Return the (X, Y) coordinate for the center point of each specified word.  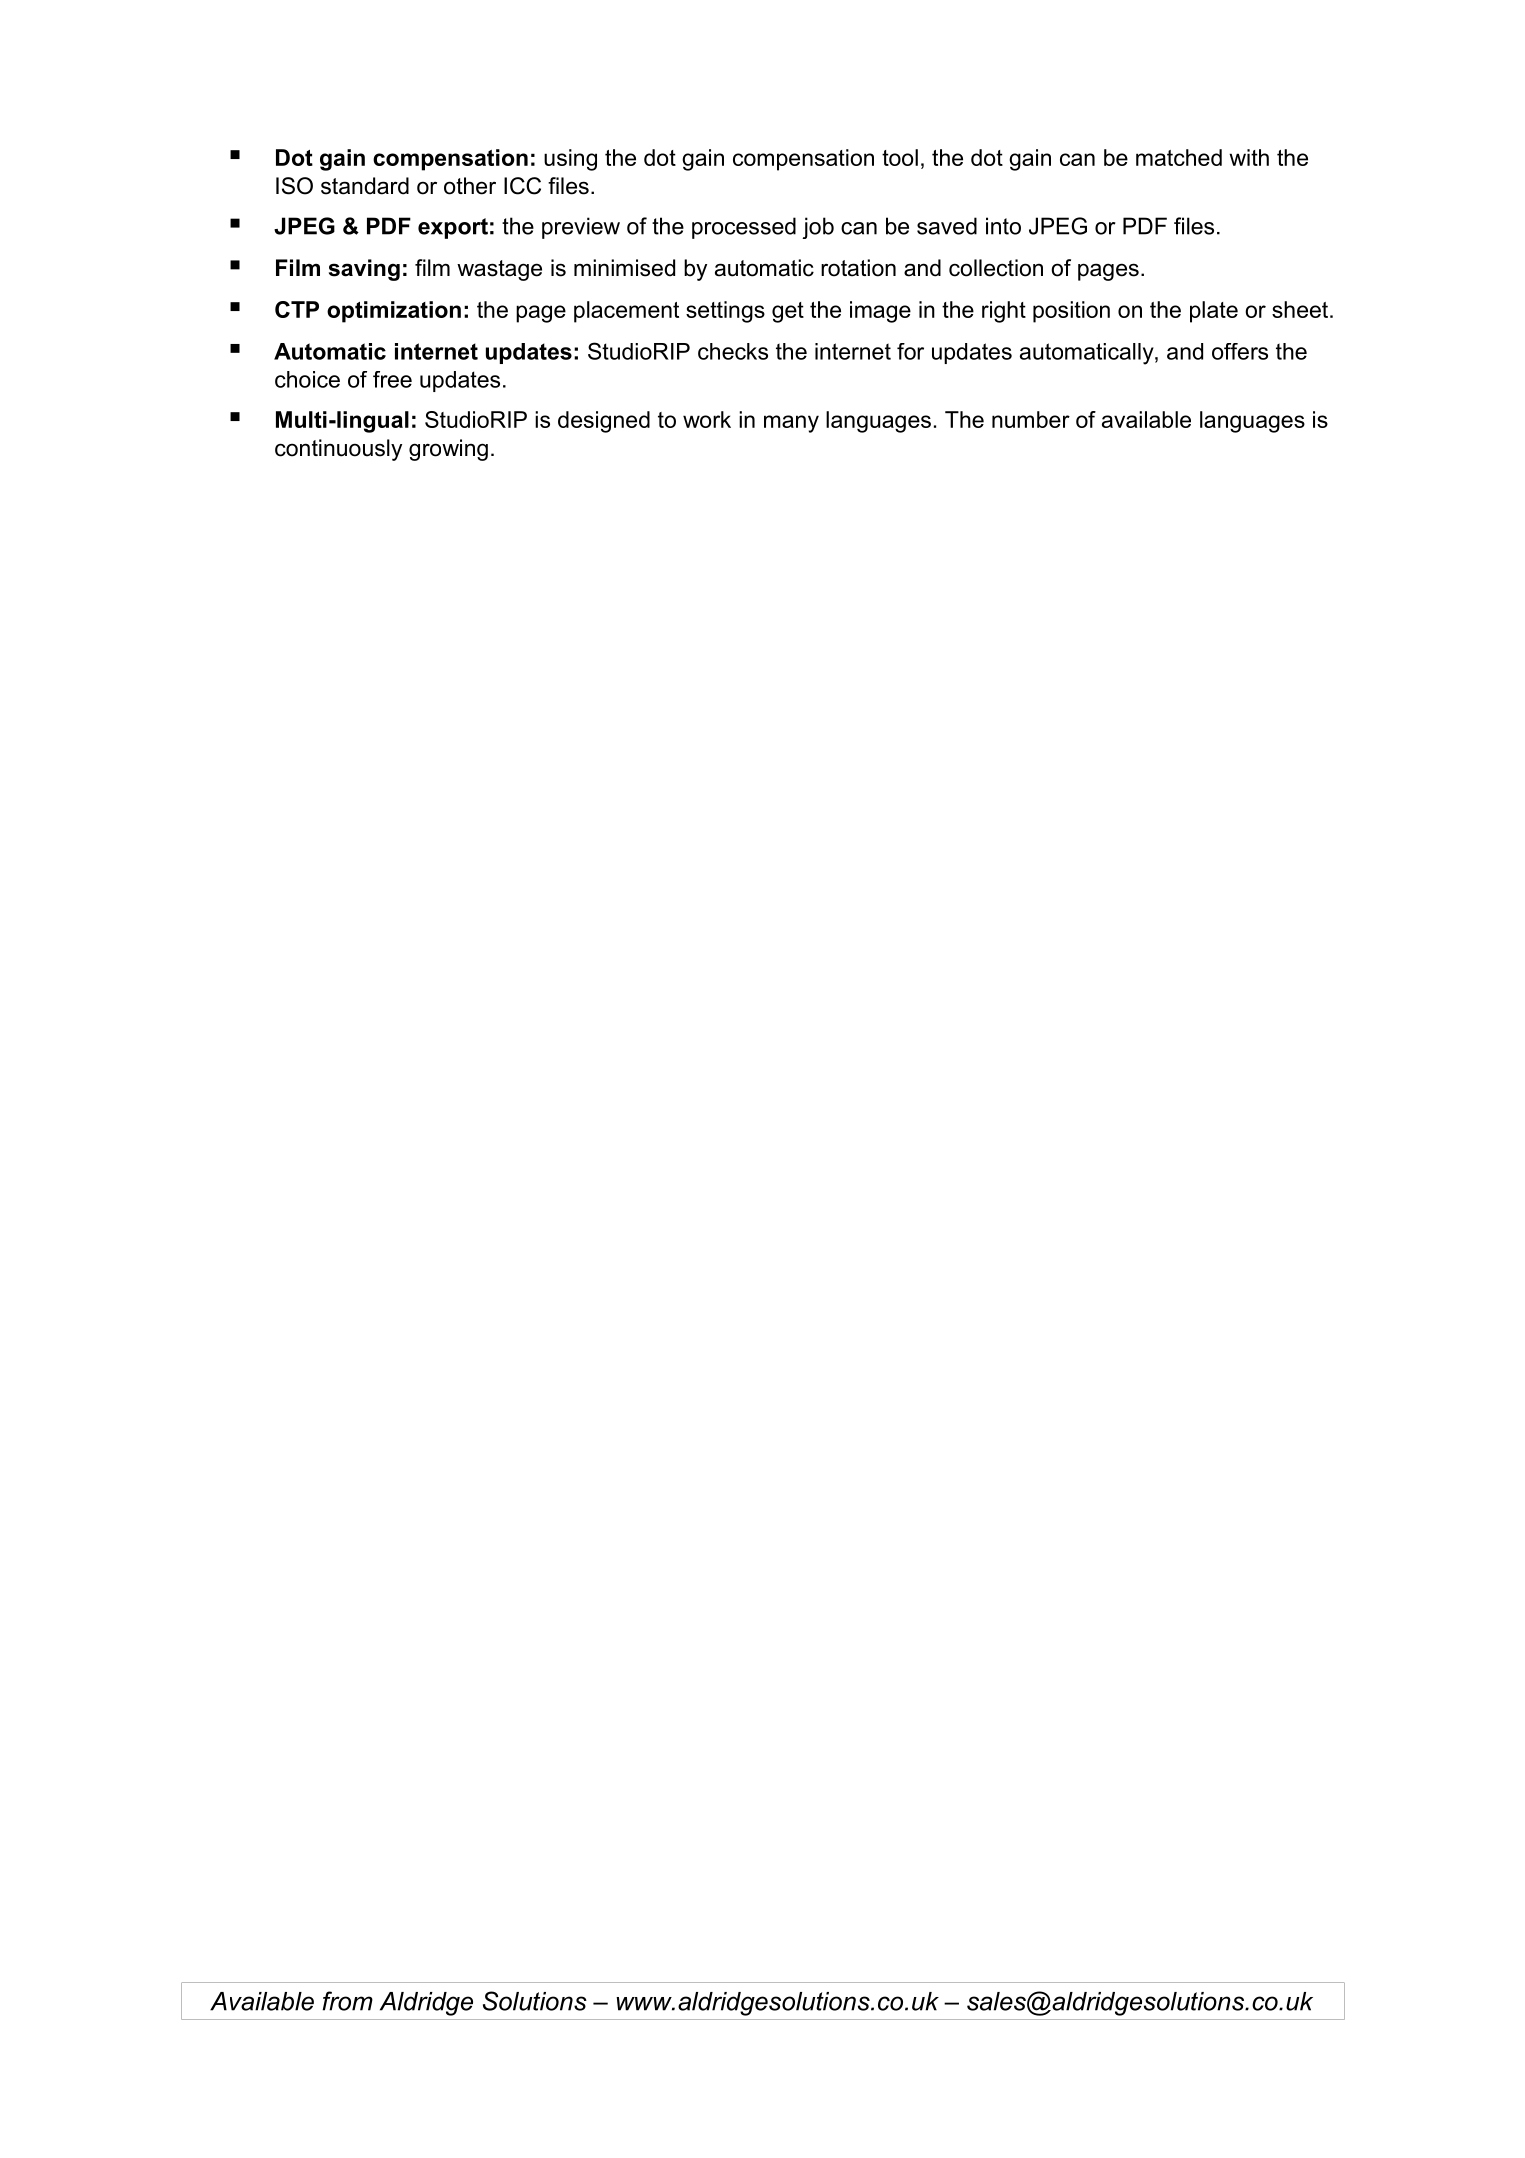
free (392, 379)
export (453, 228)
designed (604, 422)
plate (1214, 312)
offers (1240, 351)
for (910, 351)
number (1031, 419)
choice (307, 379)
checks (733, 351)
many (791, 424)
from (348, 2001)
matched (1179, 157)
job (818, 228)
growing (448, 450)
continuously (338, 450)
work (707, 419)
